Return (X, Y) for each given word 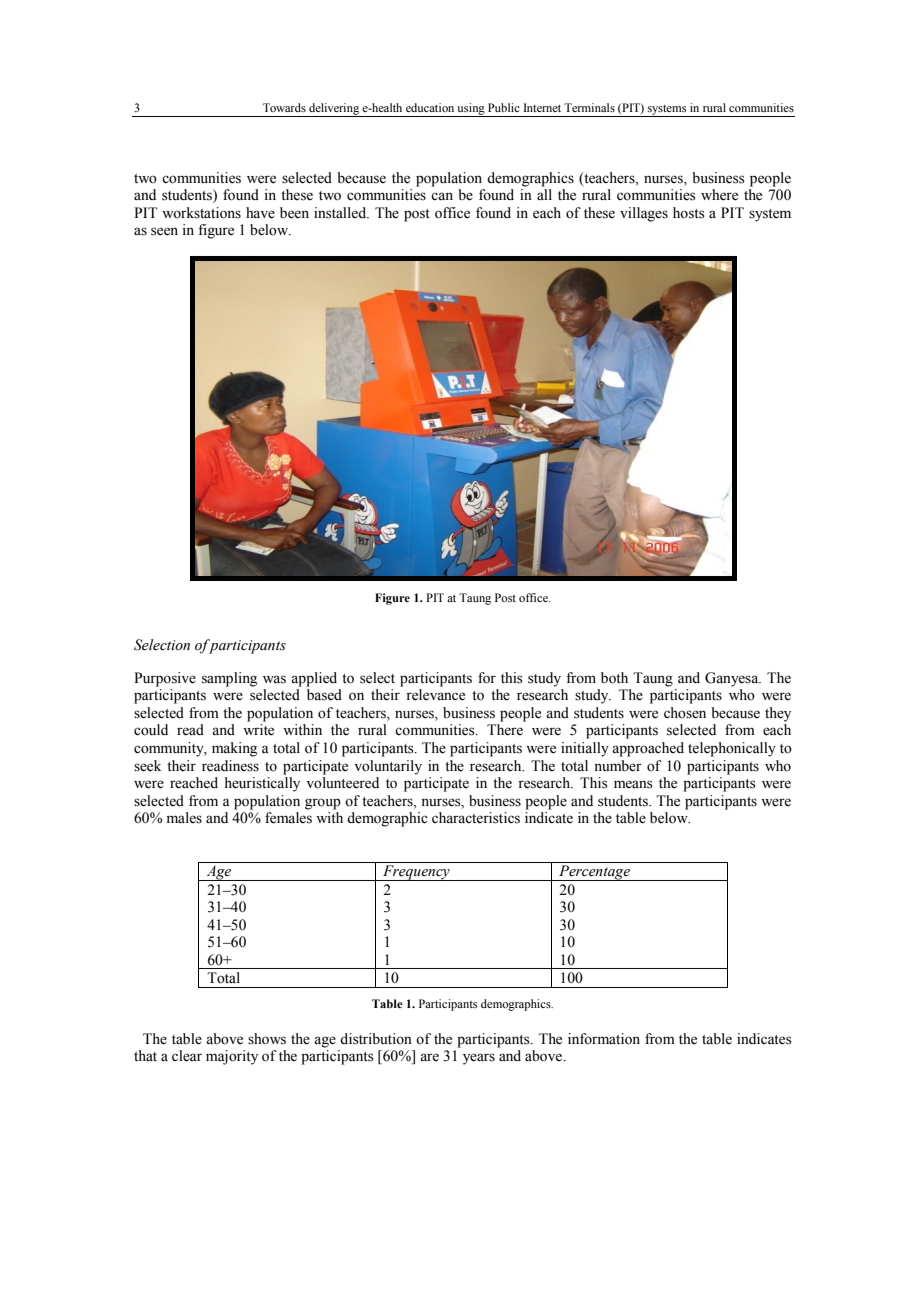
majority (232, 1057)
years (479, 1059)
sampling (229, 679)
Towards (284, 107)
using (471, 110)
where (719, 195)
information (604, 1039)
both (614, 678)
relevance (435, 695)
